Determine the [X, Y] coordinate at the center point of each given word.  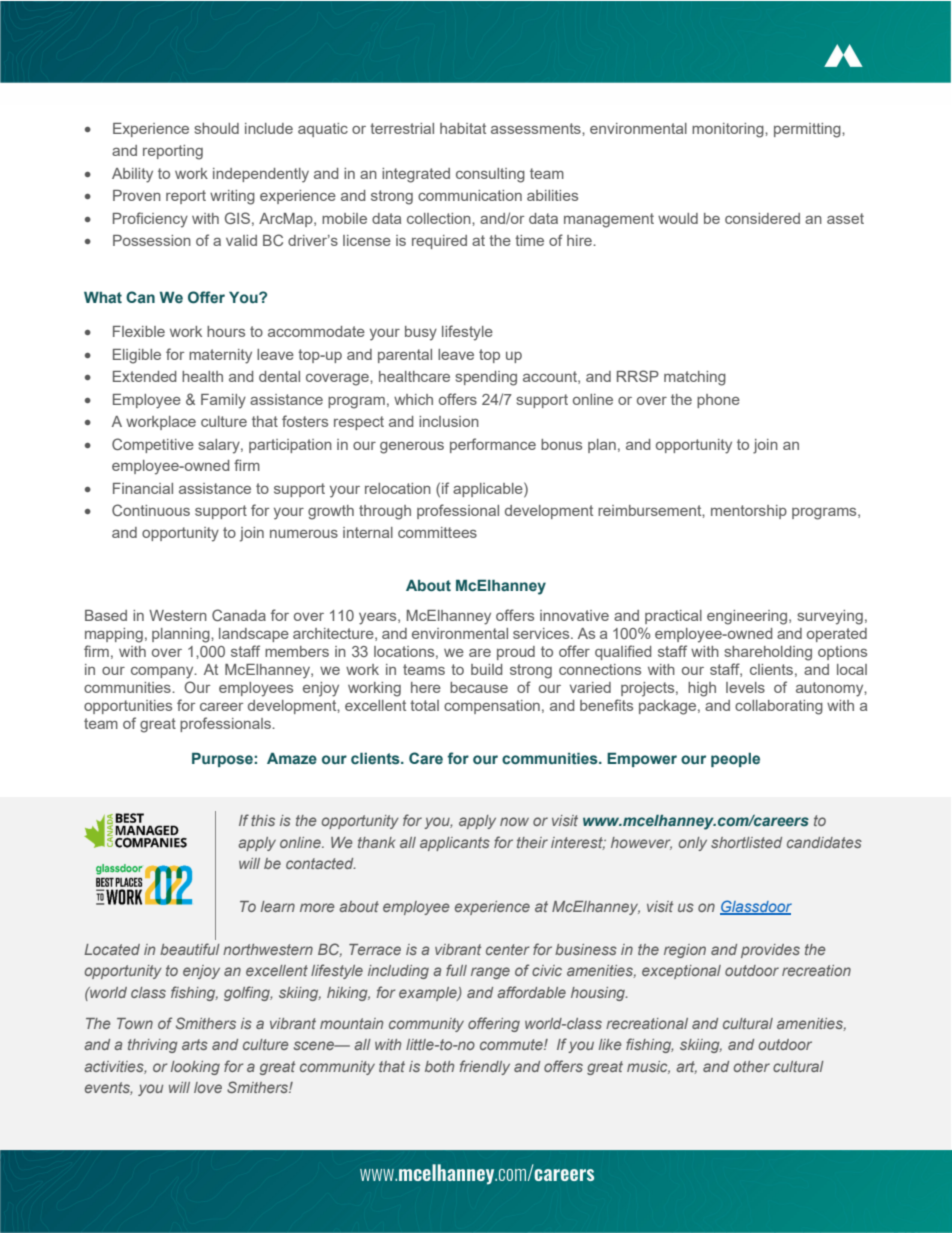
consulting [490, 175]
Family [223, 401]
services [542, 633]
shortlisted [746, 842]
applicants [455, 844]
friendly [485, 1067]
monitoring [729, 130]
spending [486, 378]
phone [718, 401]
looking [195, 1068]
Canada [239, 615]
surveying [830, 617]
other [752, 1066]
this [263, 820]
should [216, 128]
